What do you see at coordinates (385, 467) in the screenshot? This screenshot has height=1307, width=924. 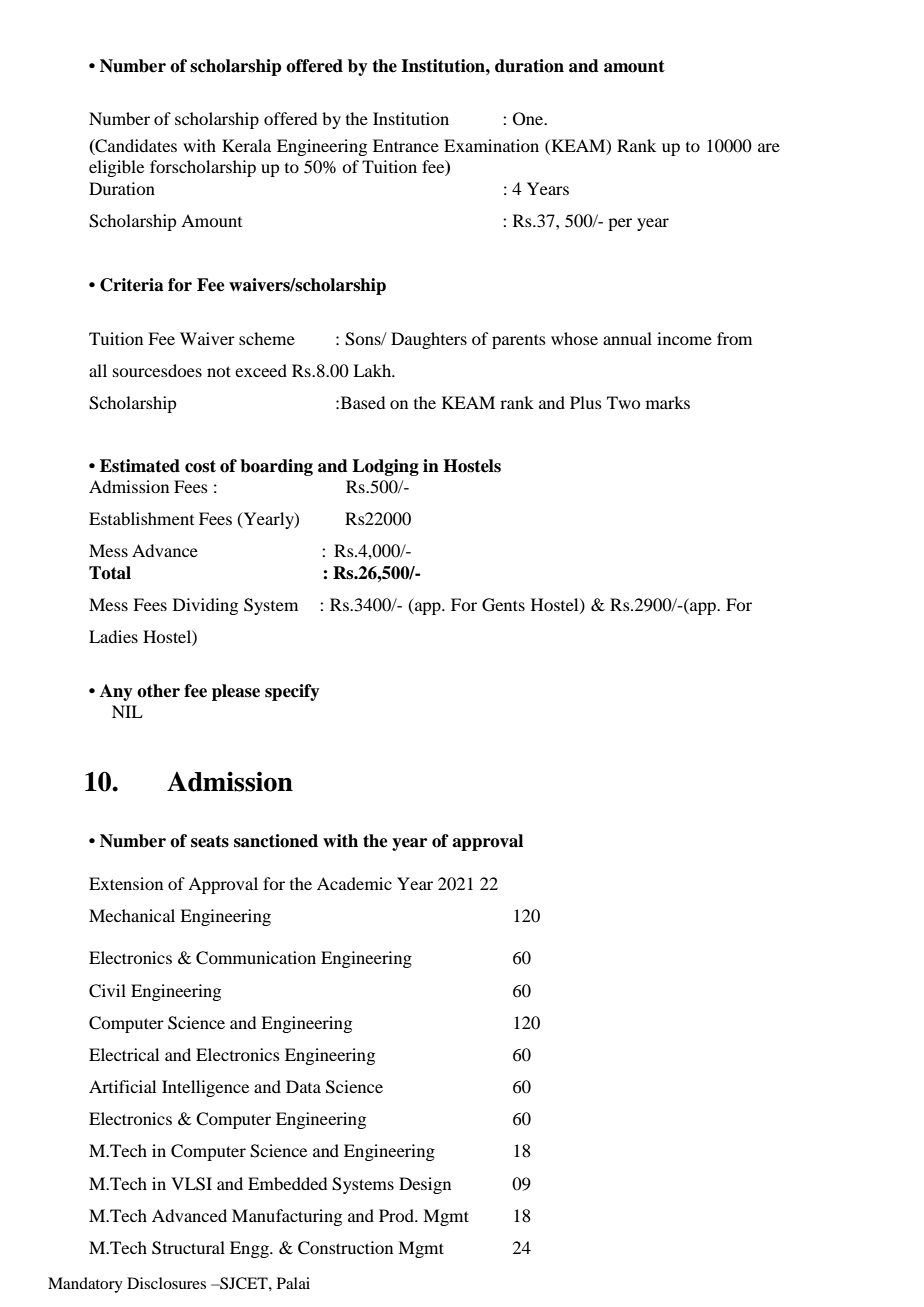 I see `Lodging` at bounding box center [385, 467].
